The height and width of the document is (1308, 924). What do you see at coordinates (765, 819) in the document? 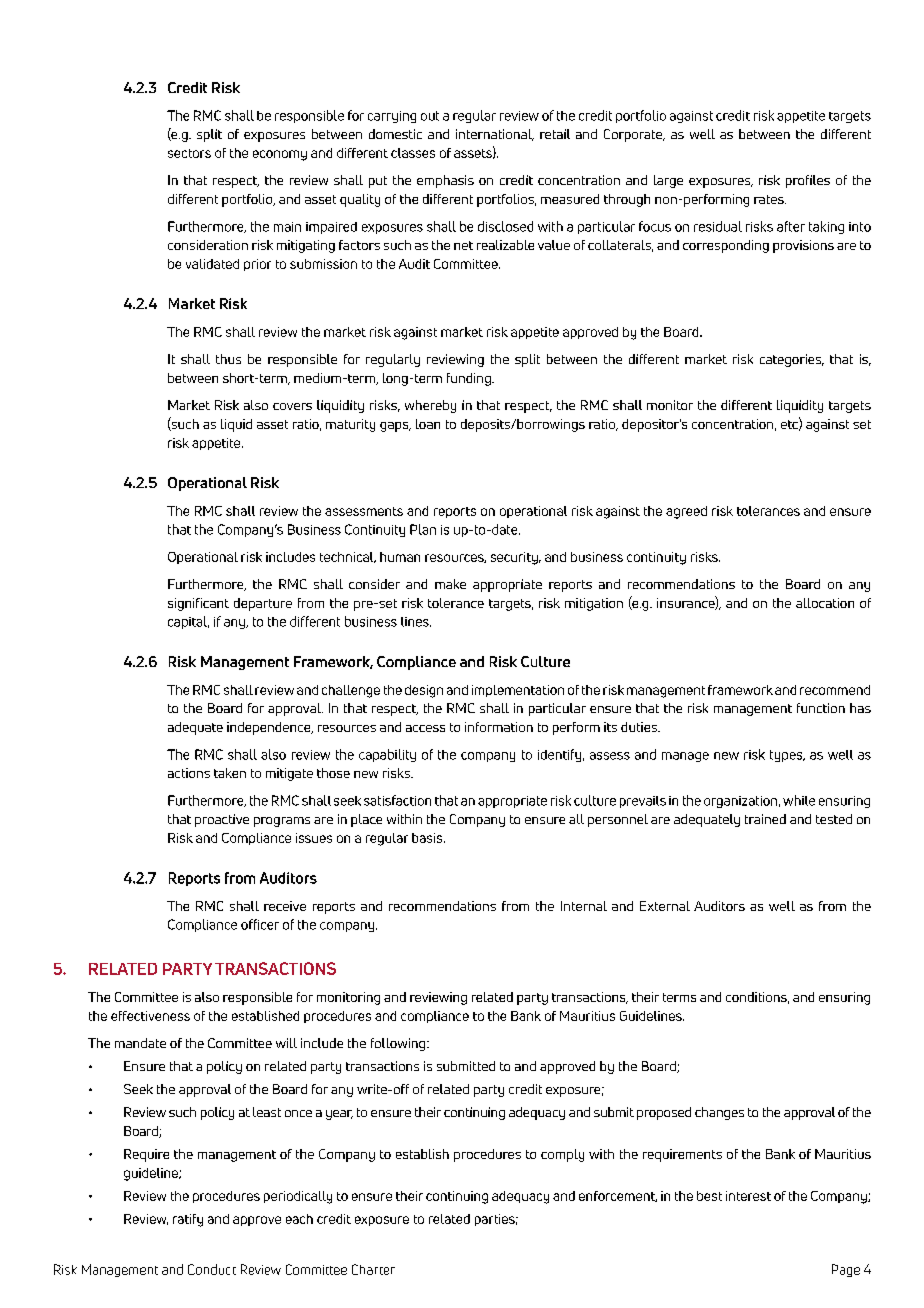
I see `trained` at bounding box center [765, 819].
